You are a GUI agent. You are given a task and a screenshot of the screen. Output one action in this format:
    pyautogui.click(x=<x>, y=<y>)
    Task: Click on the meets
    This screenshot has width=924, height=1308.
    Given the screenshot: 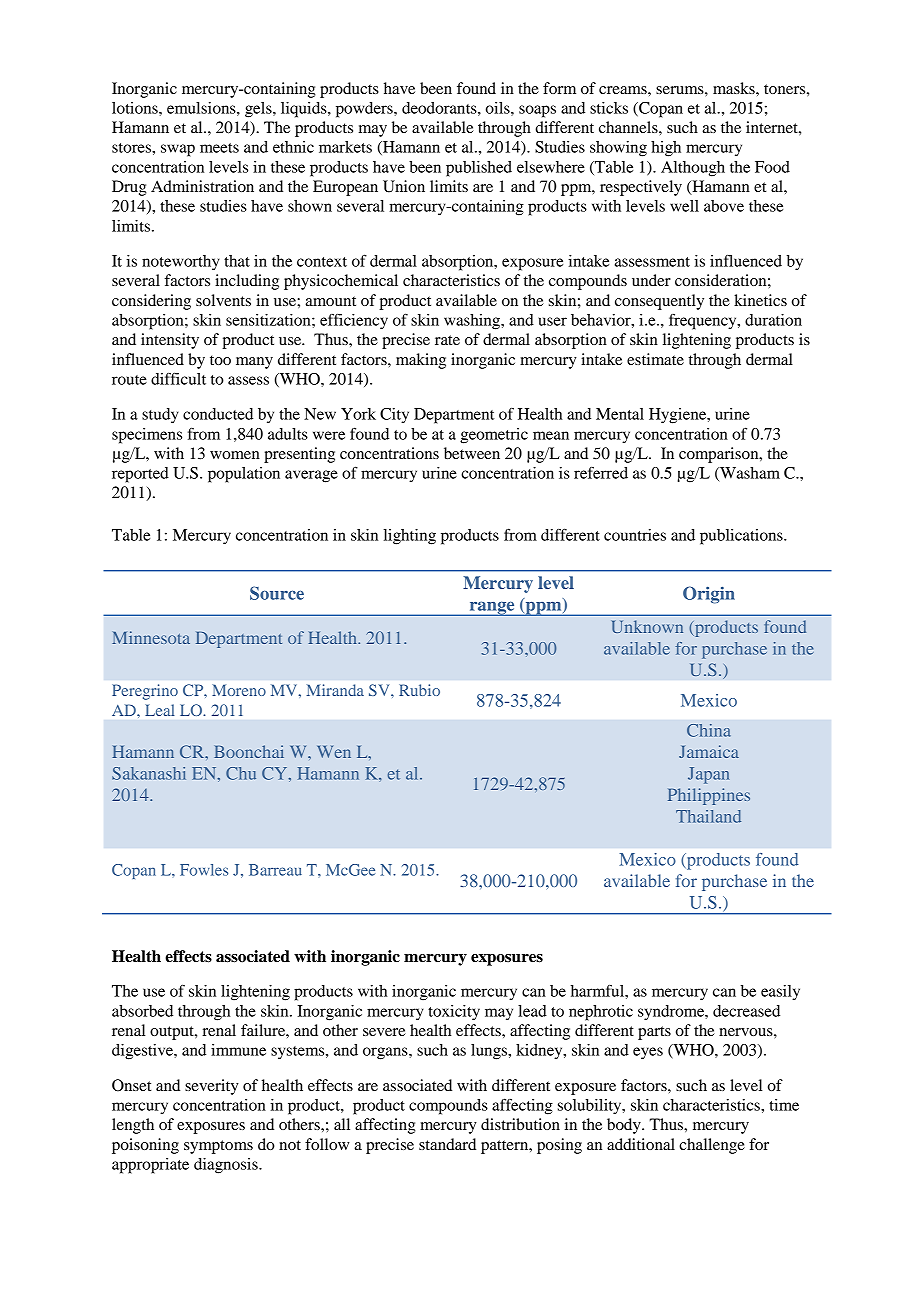 What is the action you would take?
    pyautogui.click(x=219, y=148)
